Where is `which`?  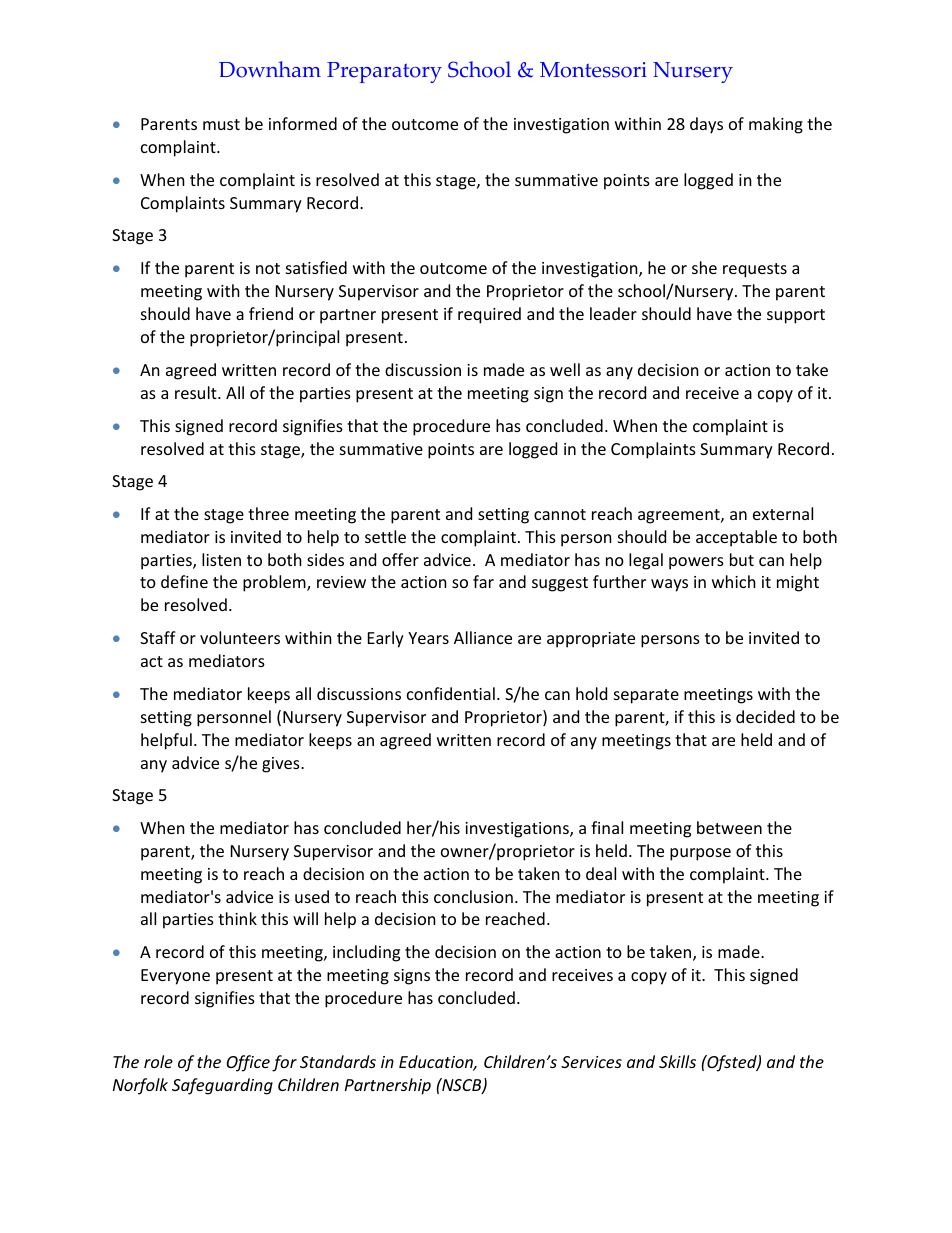
which is located at coordinates (734, 581).
